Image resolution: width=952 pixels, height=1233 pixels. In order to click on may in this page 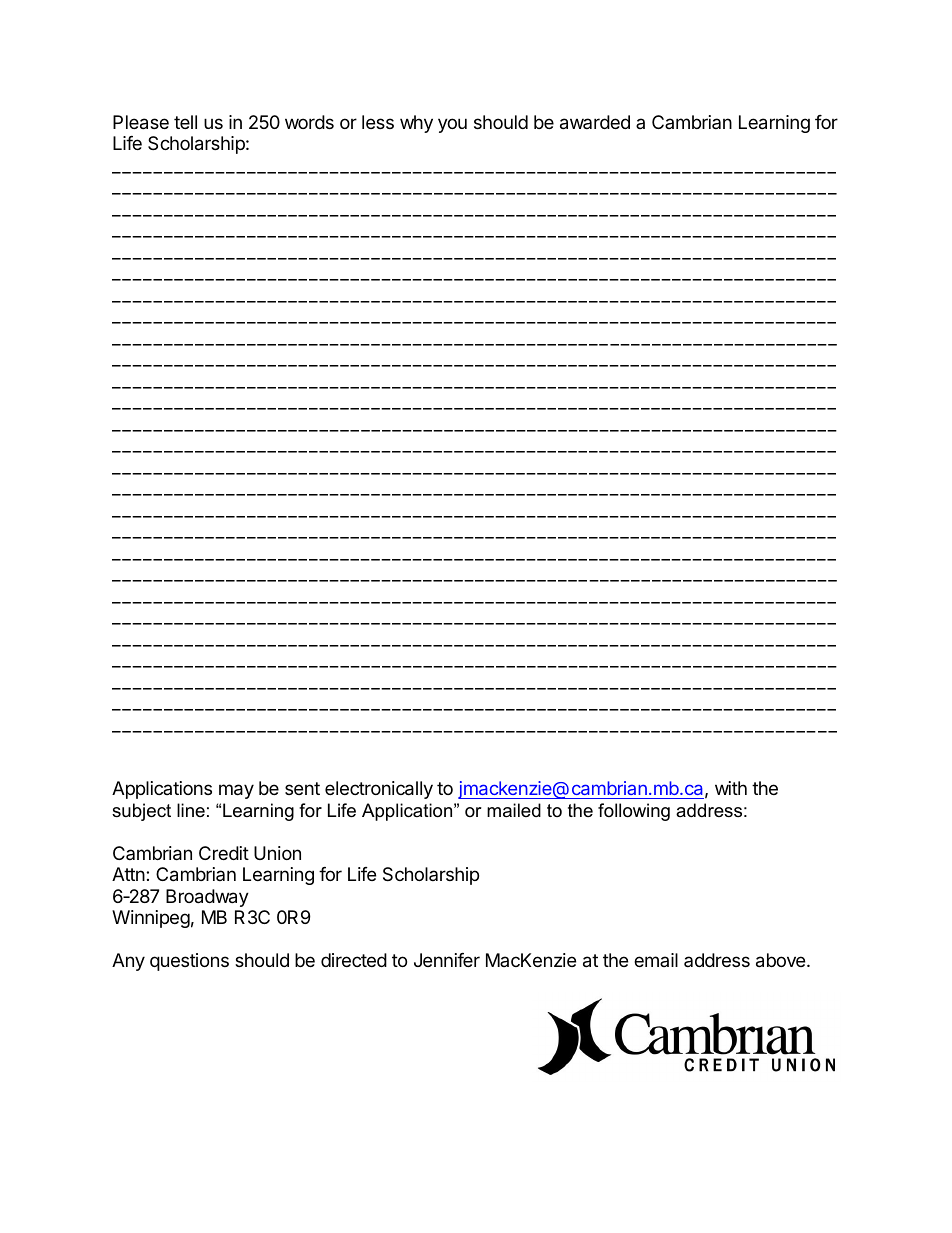, I will do `click(236, 791)`.
